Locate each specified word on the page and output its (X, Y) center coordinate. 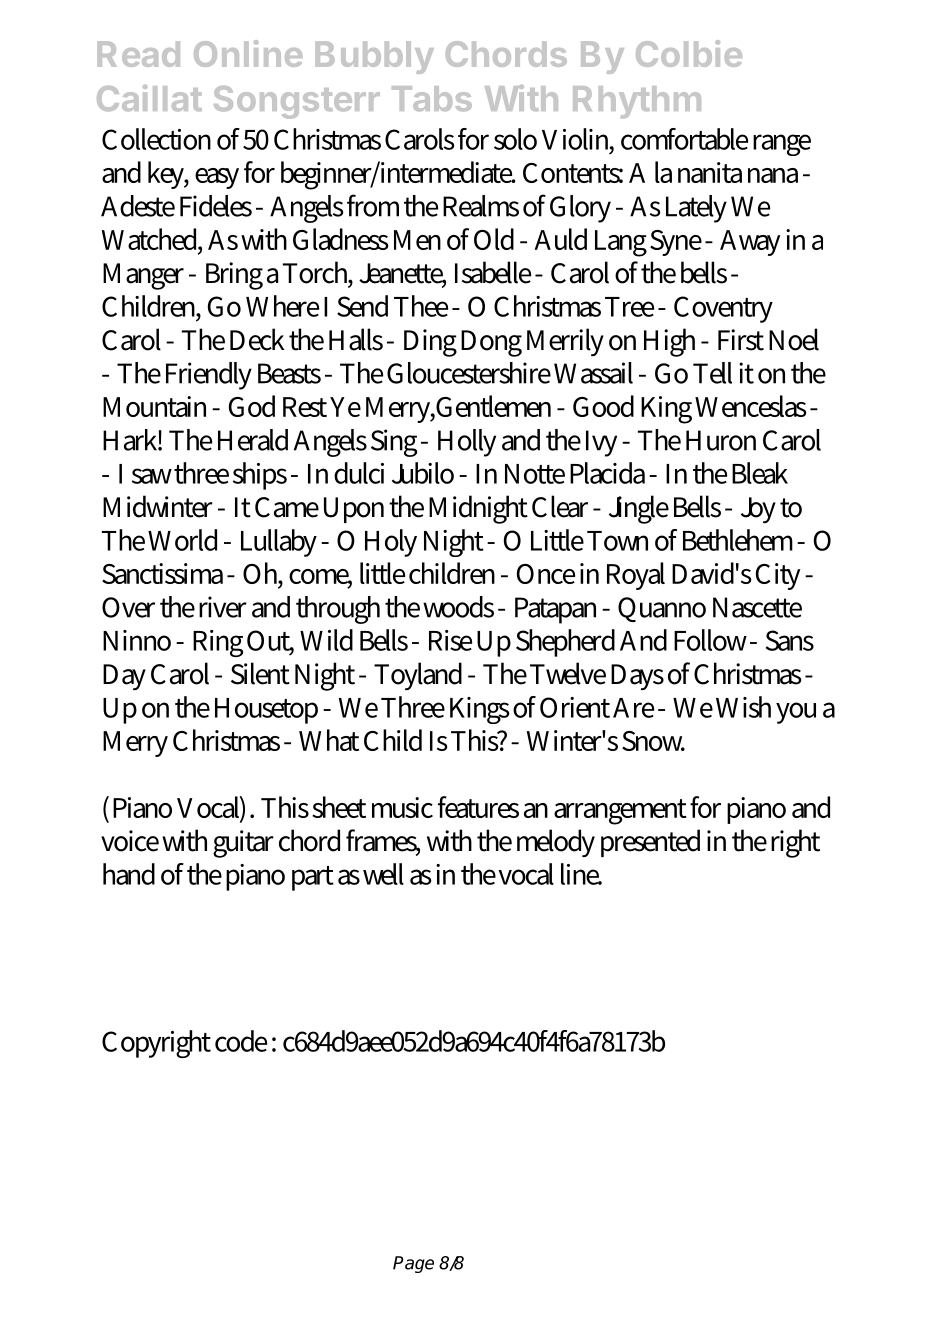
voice (130, 841)
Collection (156, 139)
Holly (467, 443)
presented (650, 843)
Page (413, 1264)
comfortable (684, 139)
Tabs (432, 98)
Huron (721, 440)
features (478, 807)
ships (260, 476)
